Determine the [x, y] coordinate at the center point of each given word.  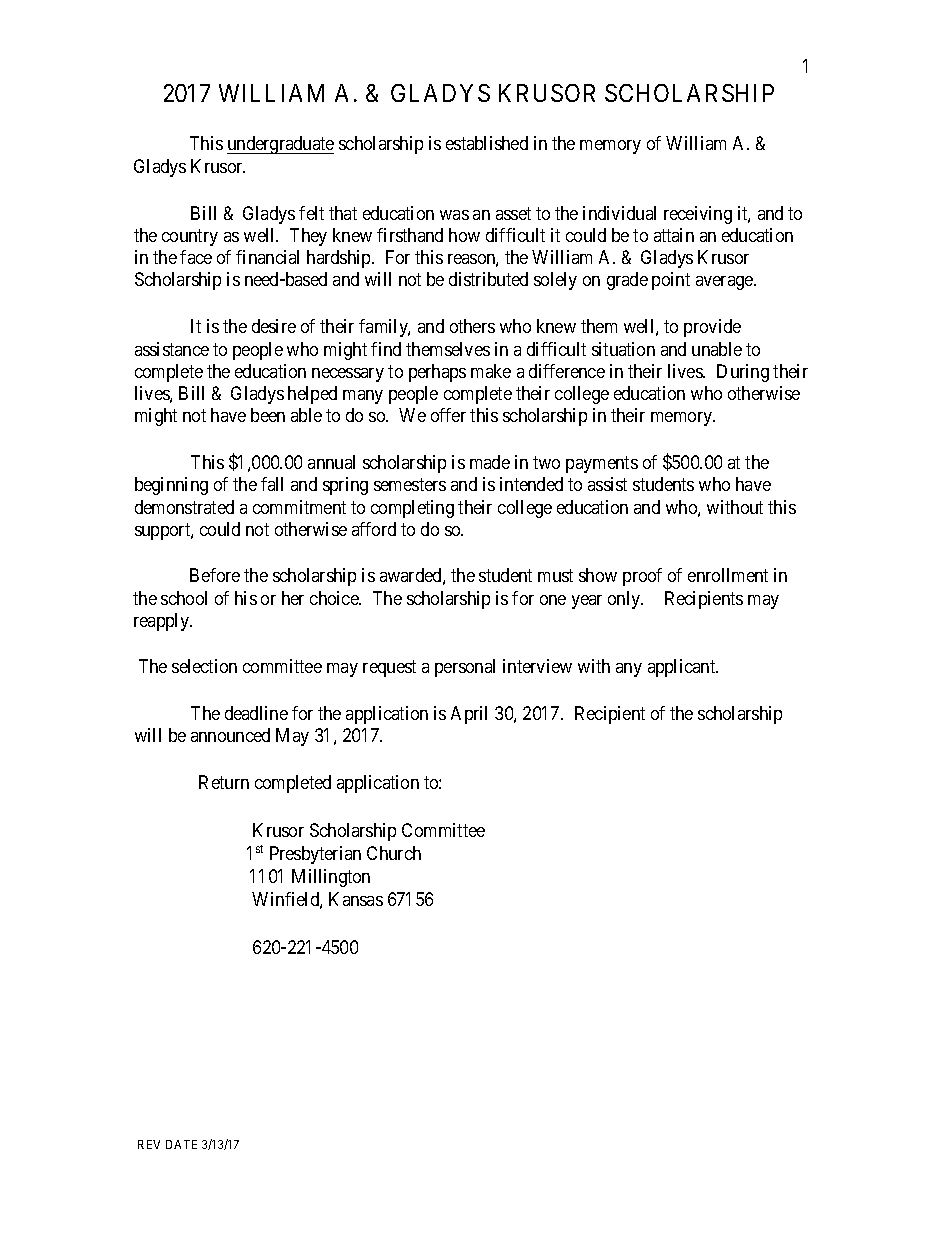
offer [448, 415]
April [469, 715]
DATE [181, 1144]
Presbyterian [315, 855]
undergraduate [280, 145]
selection [204, 666]
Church [394, 853]
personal [465, 668]
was [454, 215]
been [268, 415]
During [743, 373]
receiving [698, 215]
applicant [683, 668]
